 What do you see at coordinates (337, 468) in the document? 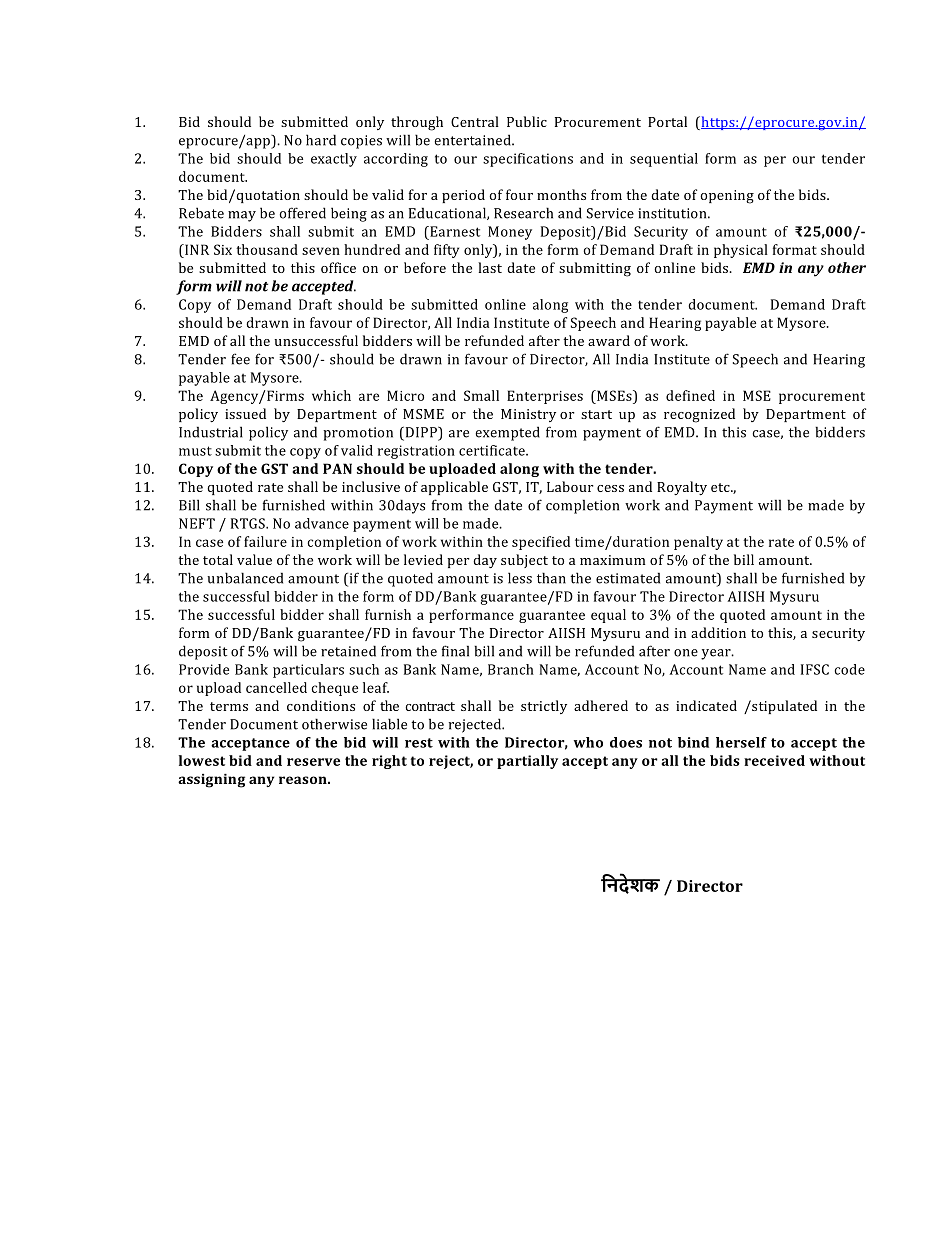
I see `PAN` at bounding box center [337, 468].
